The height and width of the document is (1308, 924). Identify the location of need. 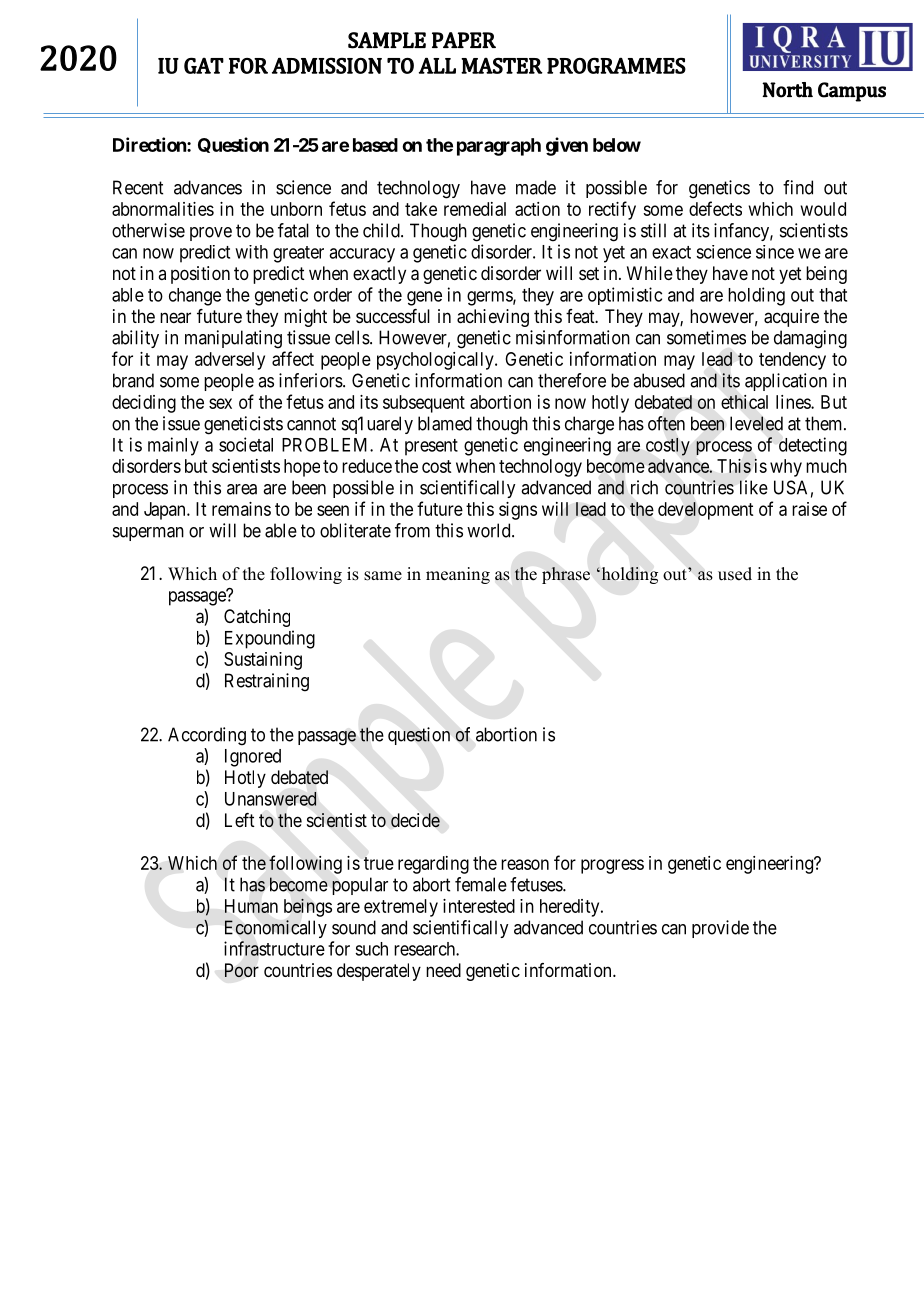
(443, 970).
